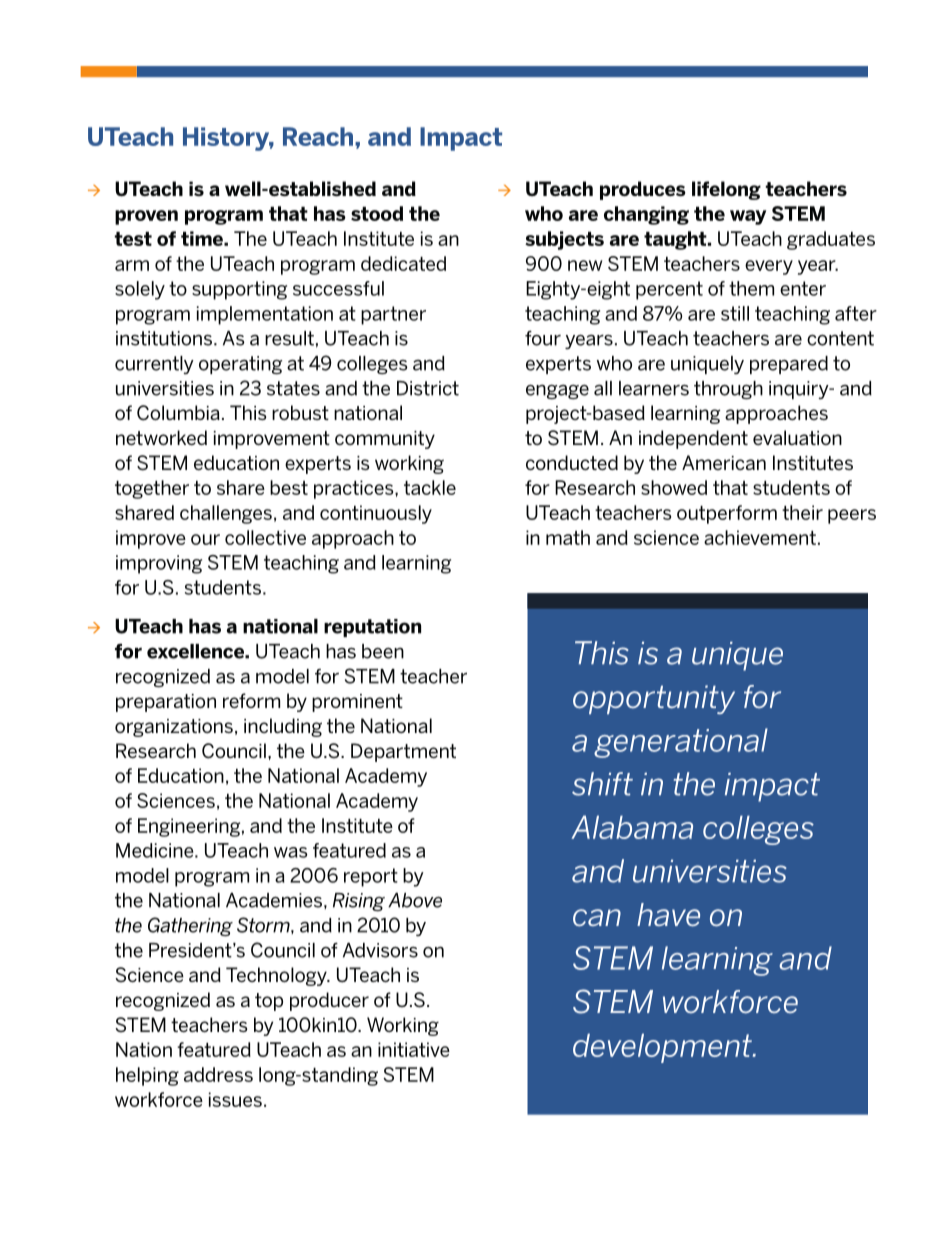 The image size is (952, 1233). I want to click on way, so click(748, 217).
